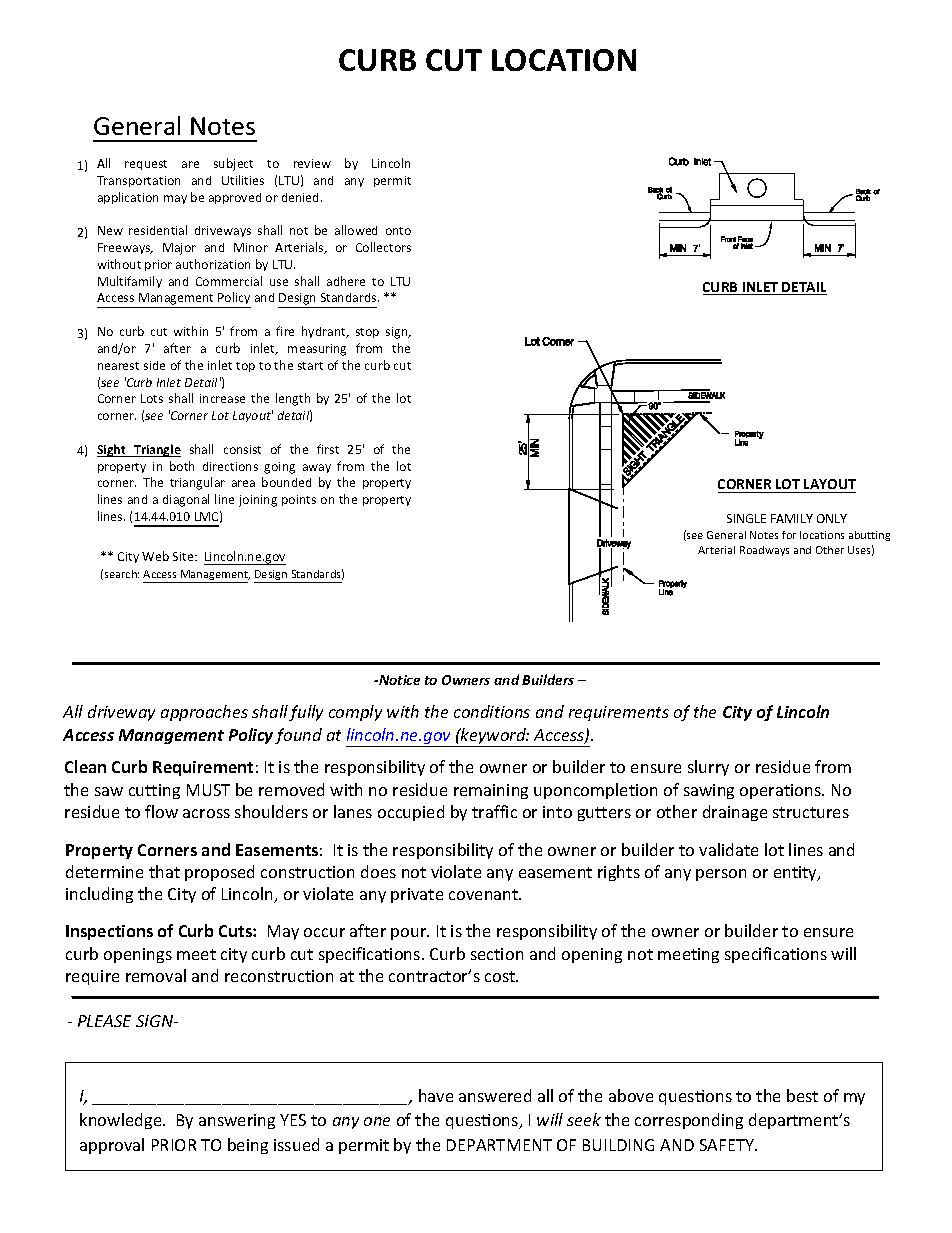 Image resolution: width=952 pixels, height=1233 pixels. I want to click on approaches, so click(204, 713).
